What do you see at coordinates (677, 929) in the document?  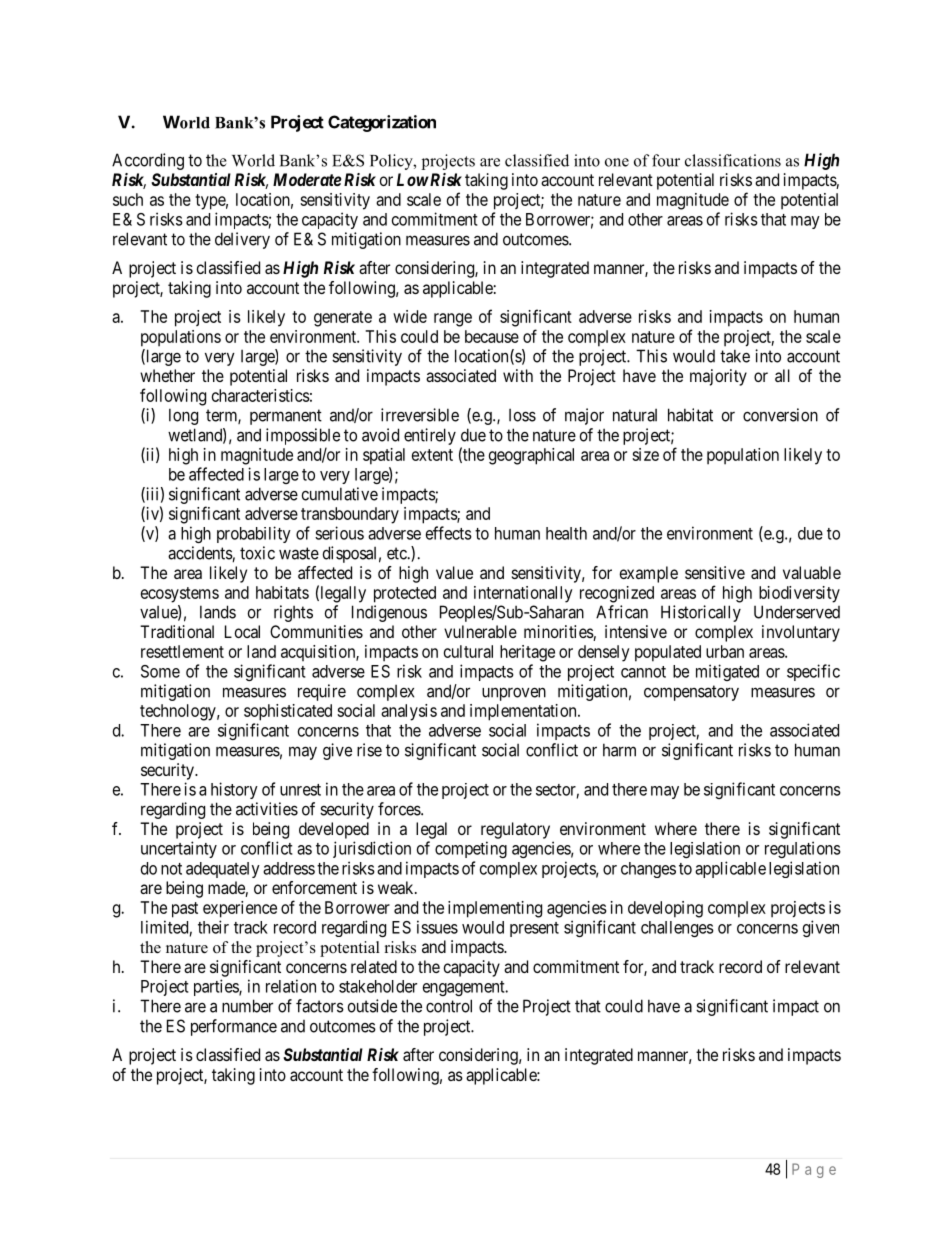 I see `challenges` at bounding box center [677, 929].
